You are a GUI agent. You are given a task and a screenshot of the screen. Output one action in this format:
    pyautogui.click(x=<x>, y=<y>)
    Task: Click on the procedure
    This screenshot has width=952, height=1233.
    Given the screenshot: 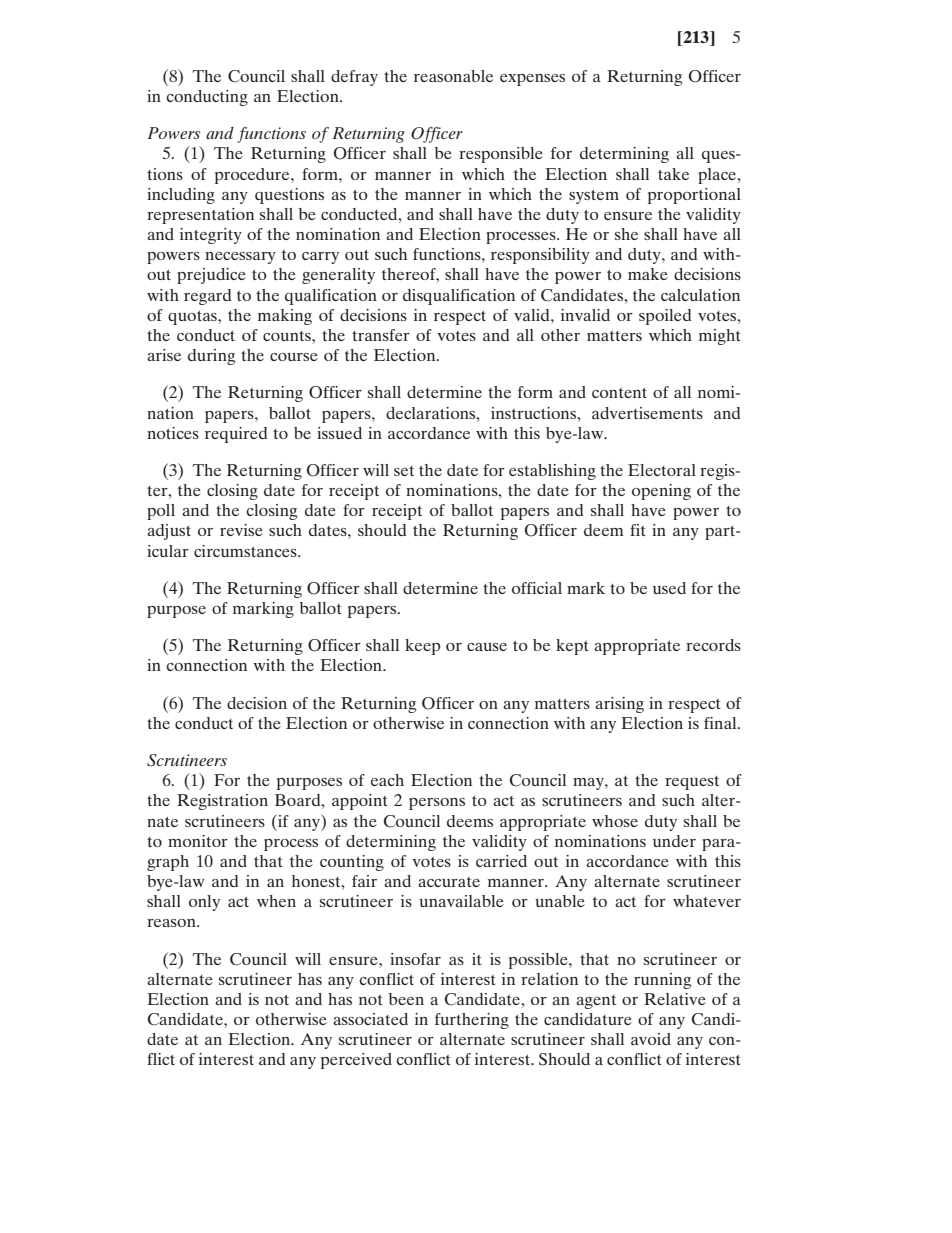 What is the action you would take?
    pyautogui.click(x=253, y=176)
